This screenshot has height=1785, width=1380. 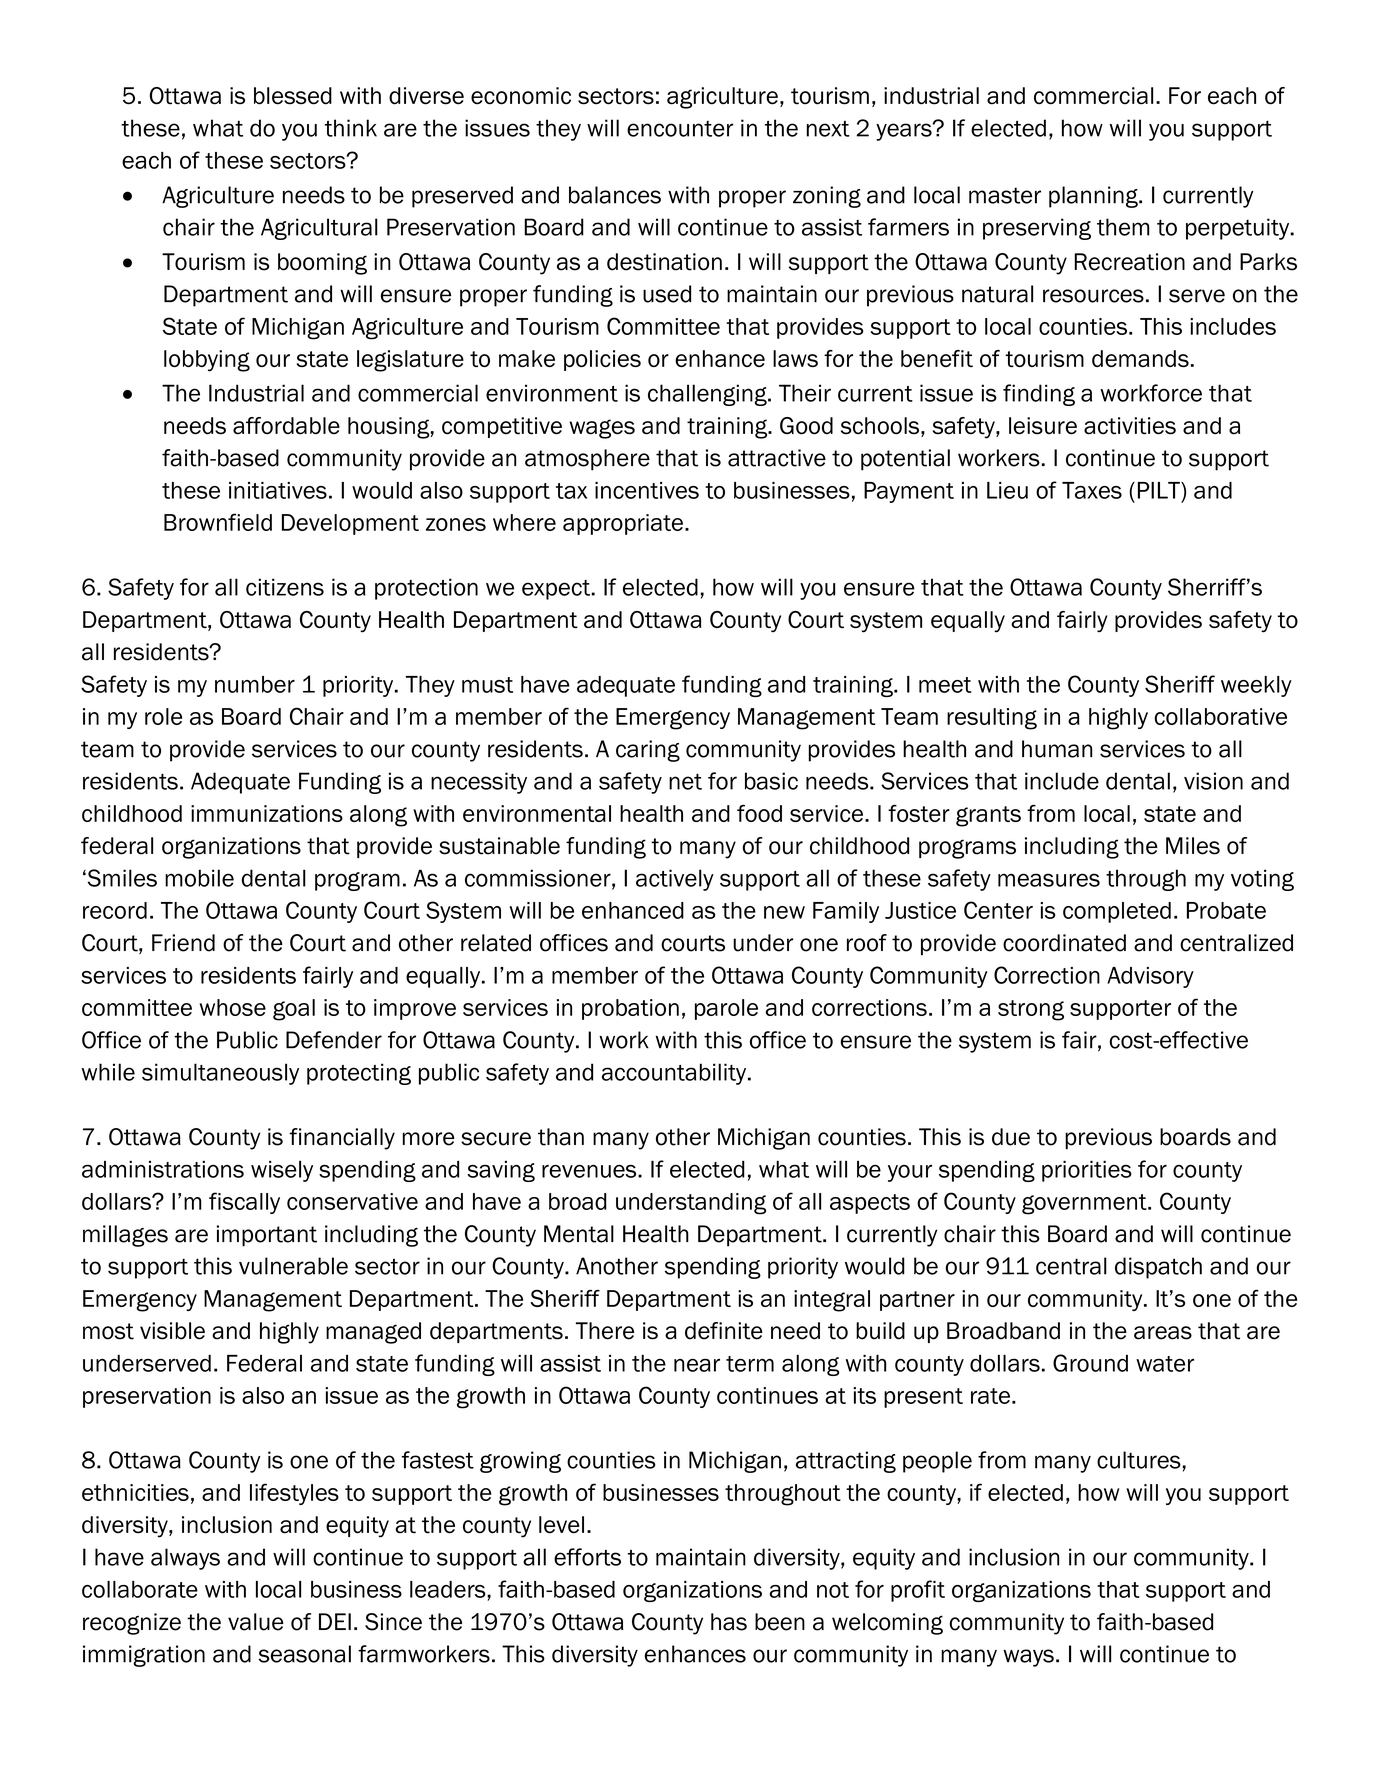 I want to click on caring, so click(x=648, y=751).
